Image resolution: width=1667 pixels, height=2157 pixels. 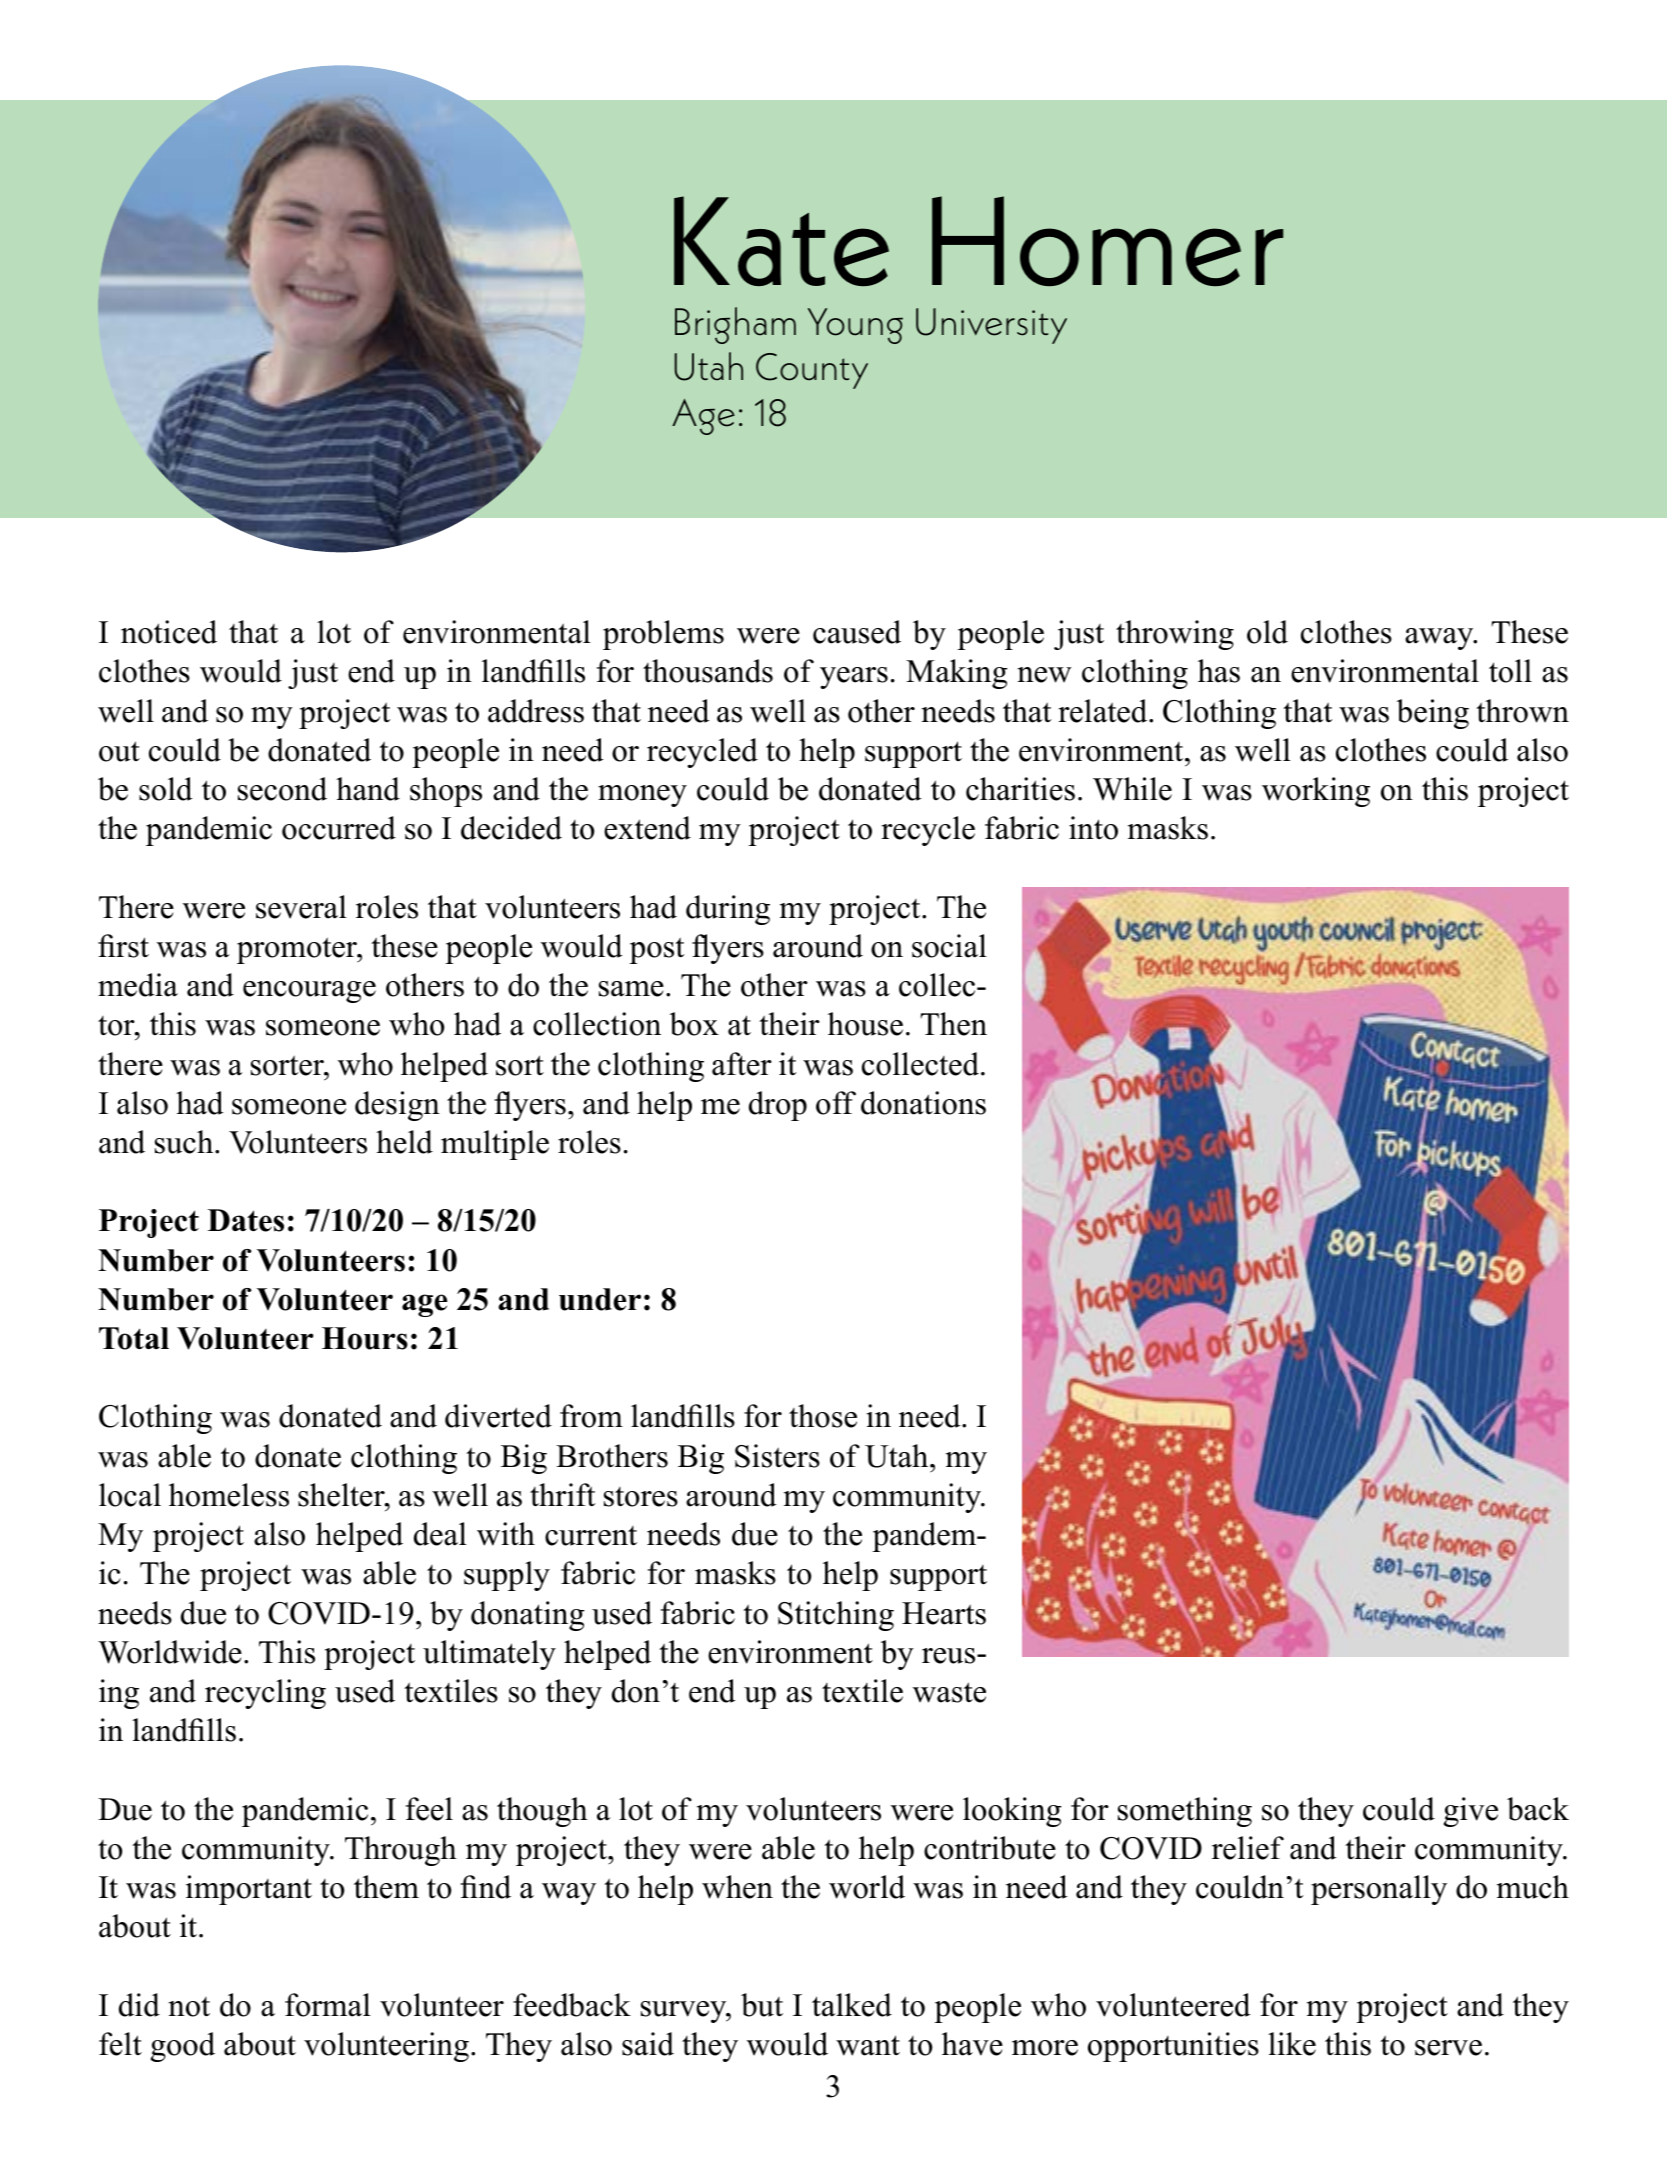 What do you see at coordinates (836, 1103) in the document?
I see `off` at bounding box center [836, 1103].
